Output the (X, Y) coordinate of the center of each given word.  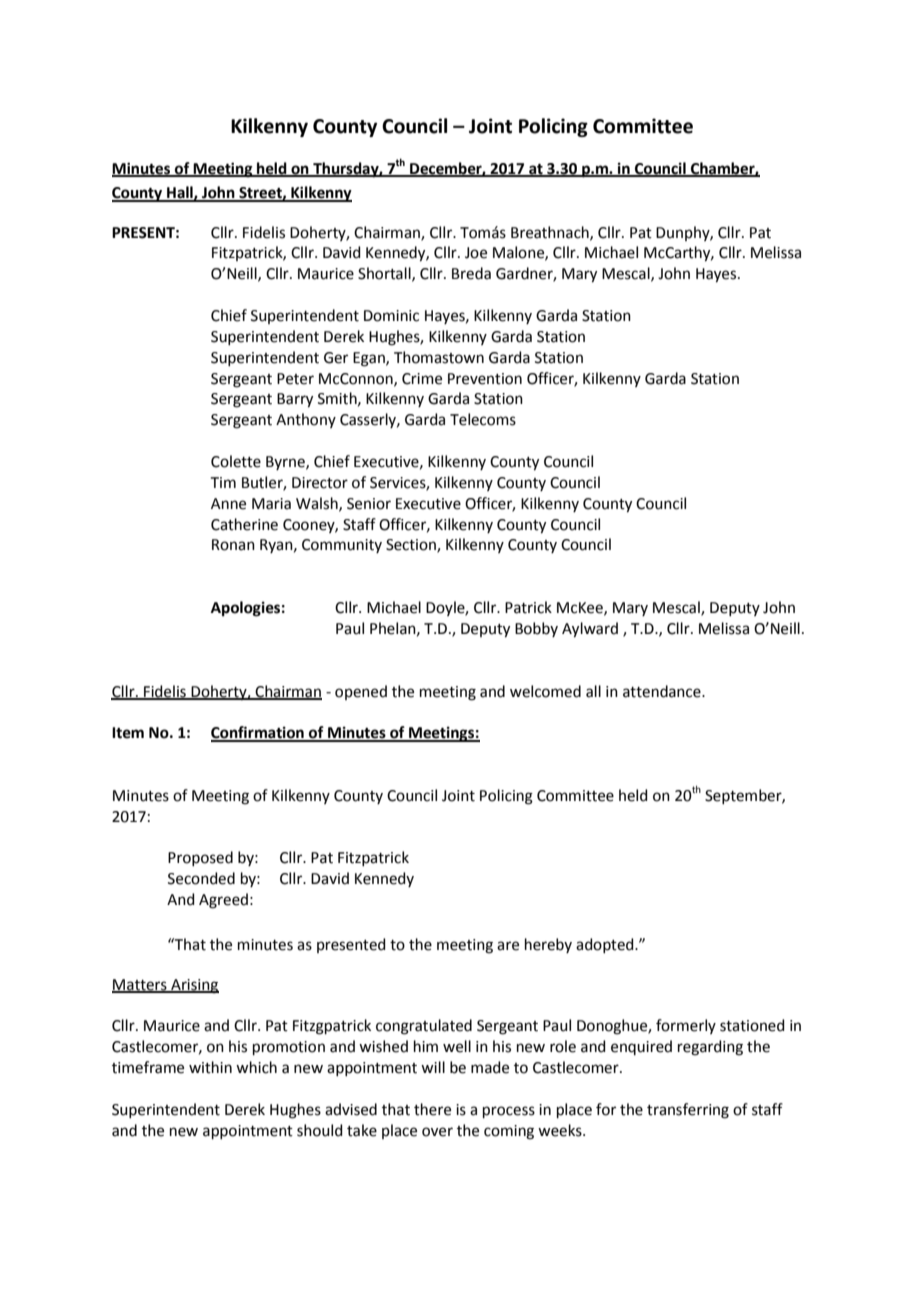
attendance (663, 691)
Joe (476, 253)
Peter (295, 379)
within (210, 1067)
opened (361, 692)
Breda (471, 273)
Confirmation (258, 733)
